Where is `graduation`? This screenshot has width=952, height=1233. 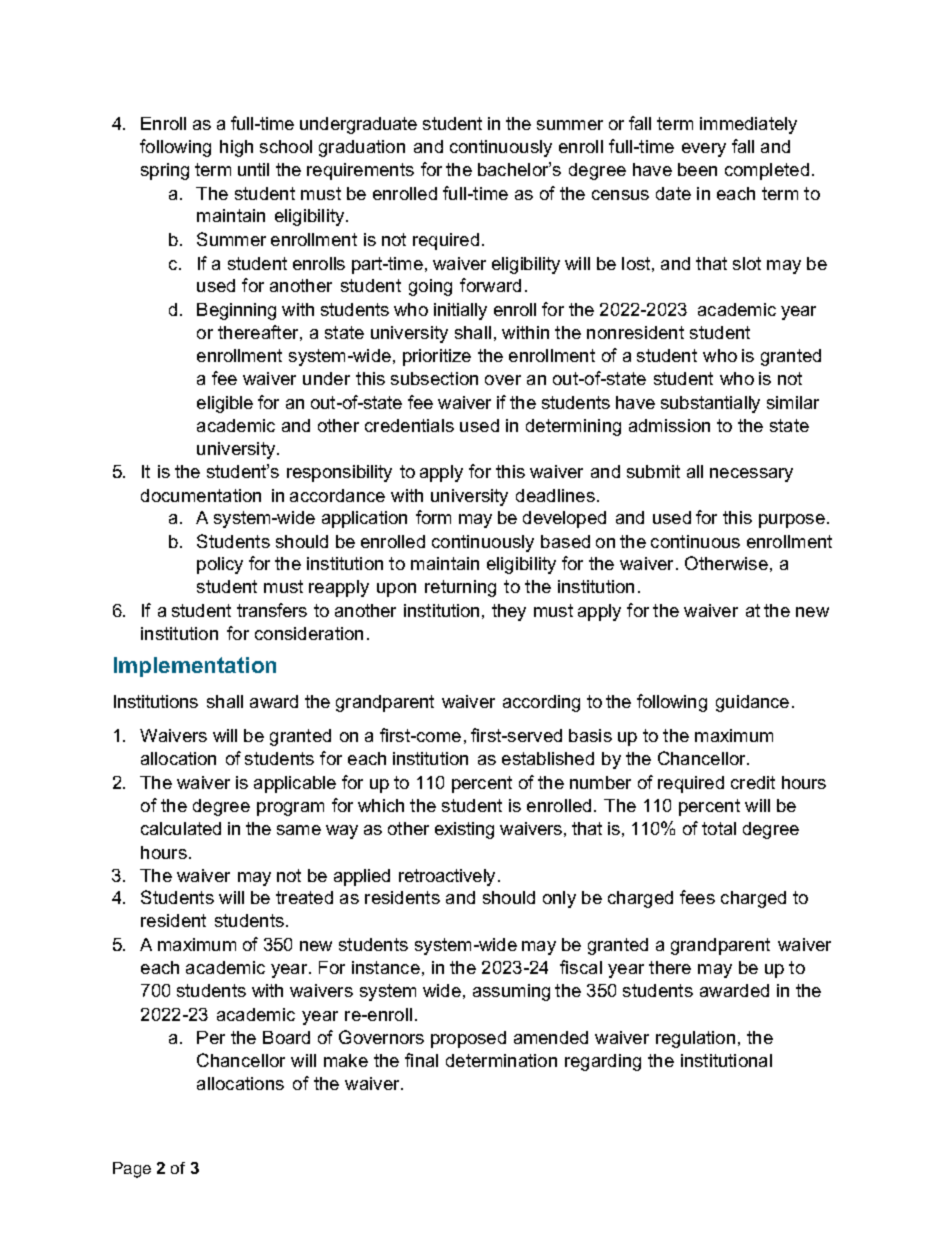
graduation is located at coordinates (362, 148).
